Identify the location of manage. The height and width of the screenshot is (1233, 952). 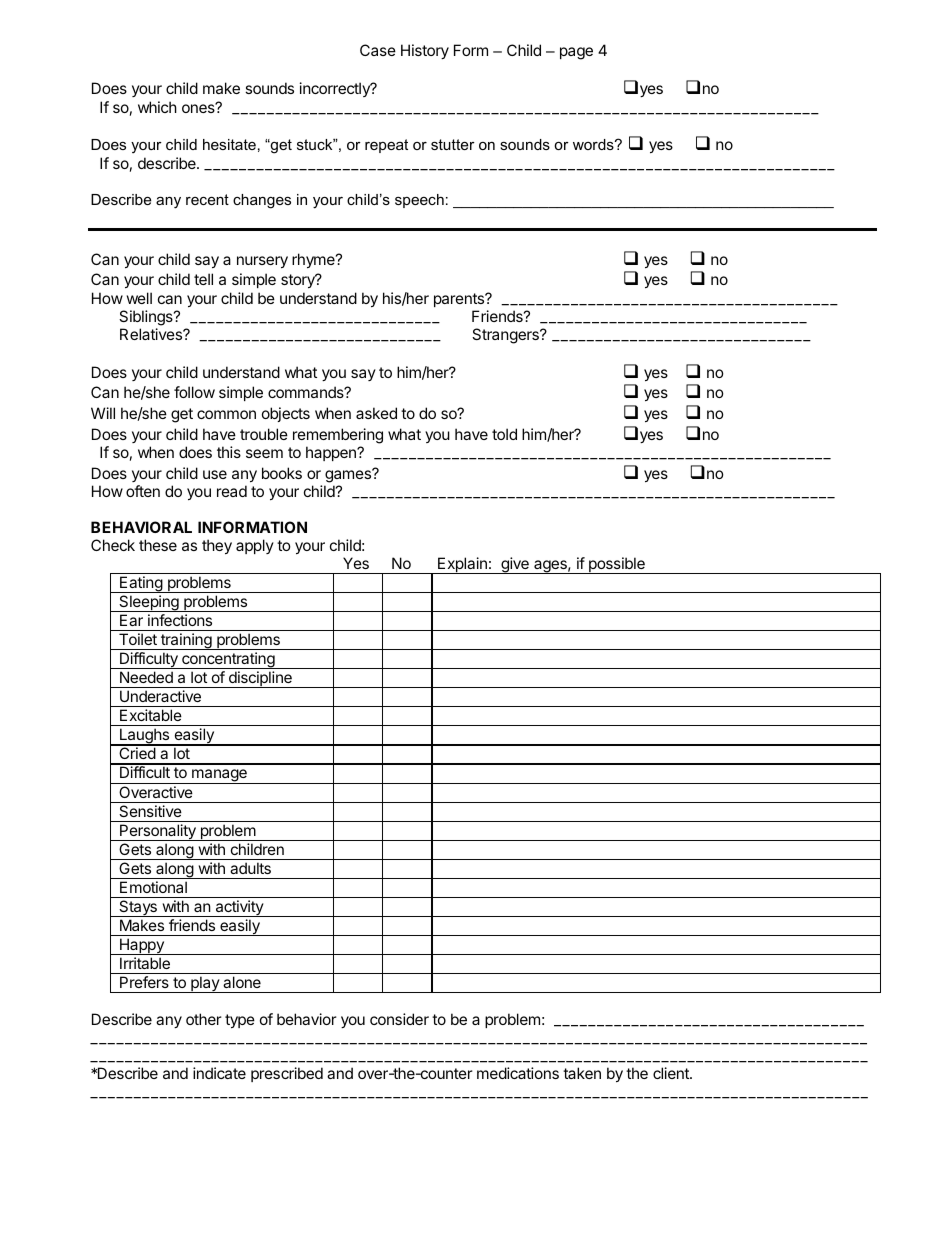
(219, 776).
